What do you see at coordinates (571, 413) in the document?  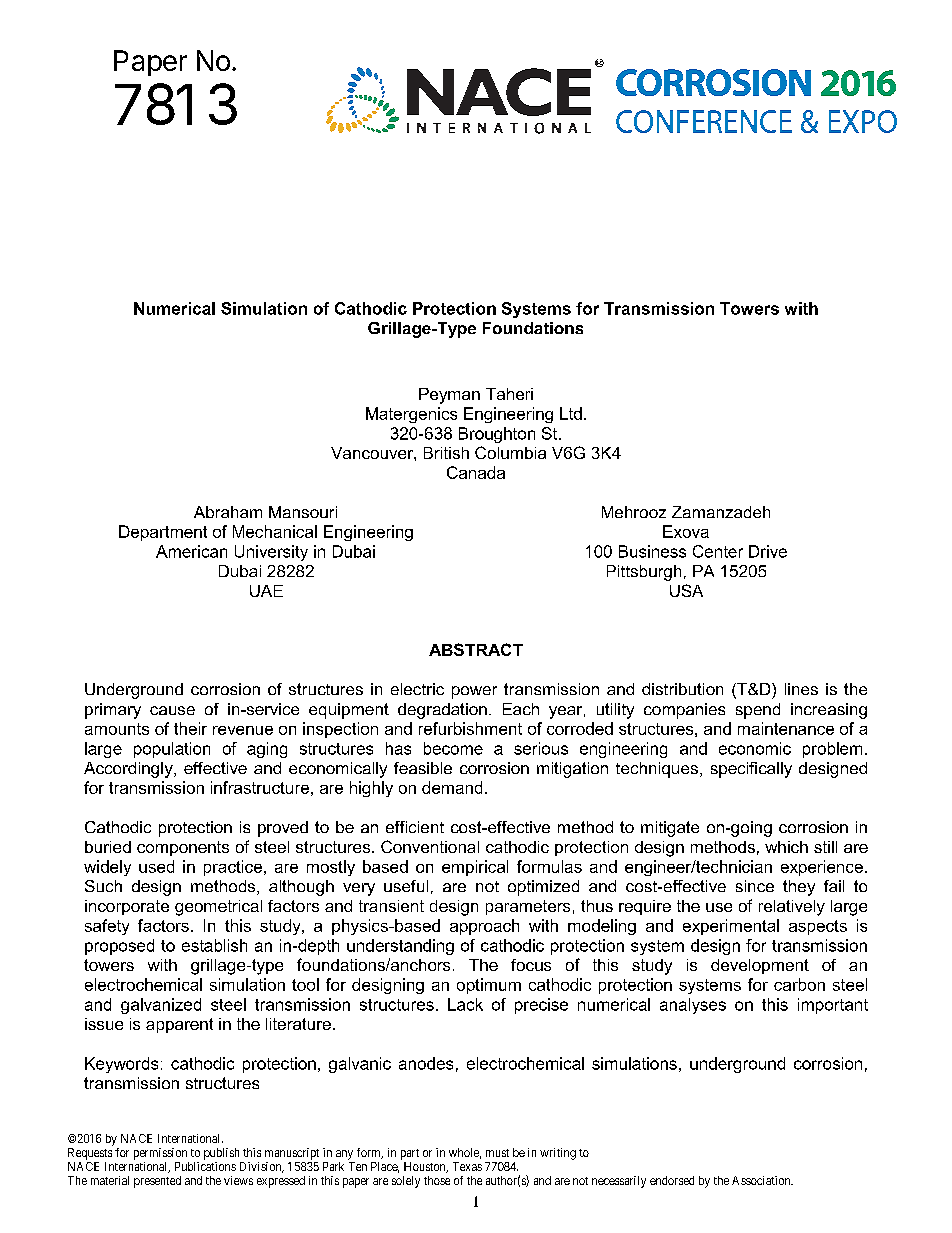 I see `Ltd` at bounding box center [571, 413].
